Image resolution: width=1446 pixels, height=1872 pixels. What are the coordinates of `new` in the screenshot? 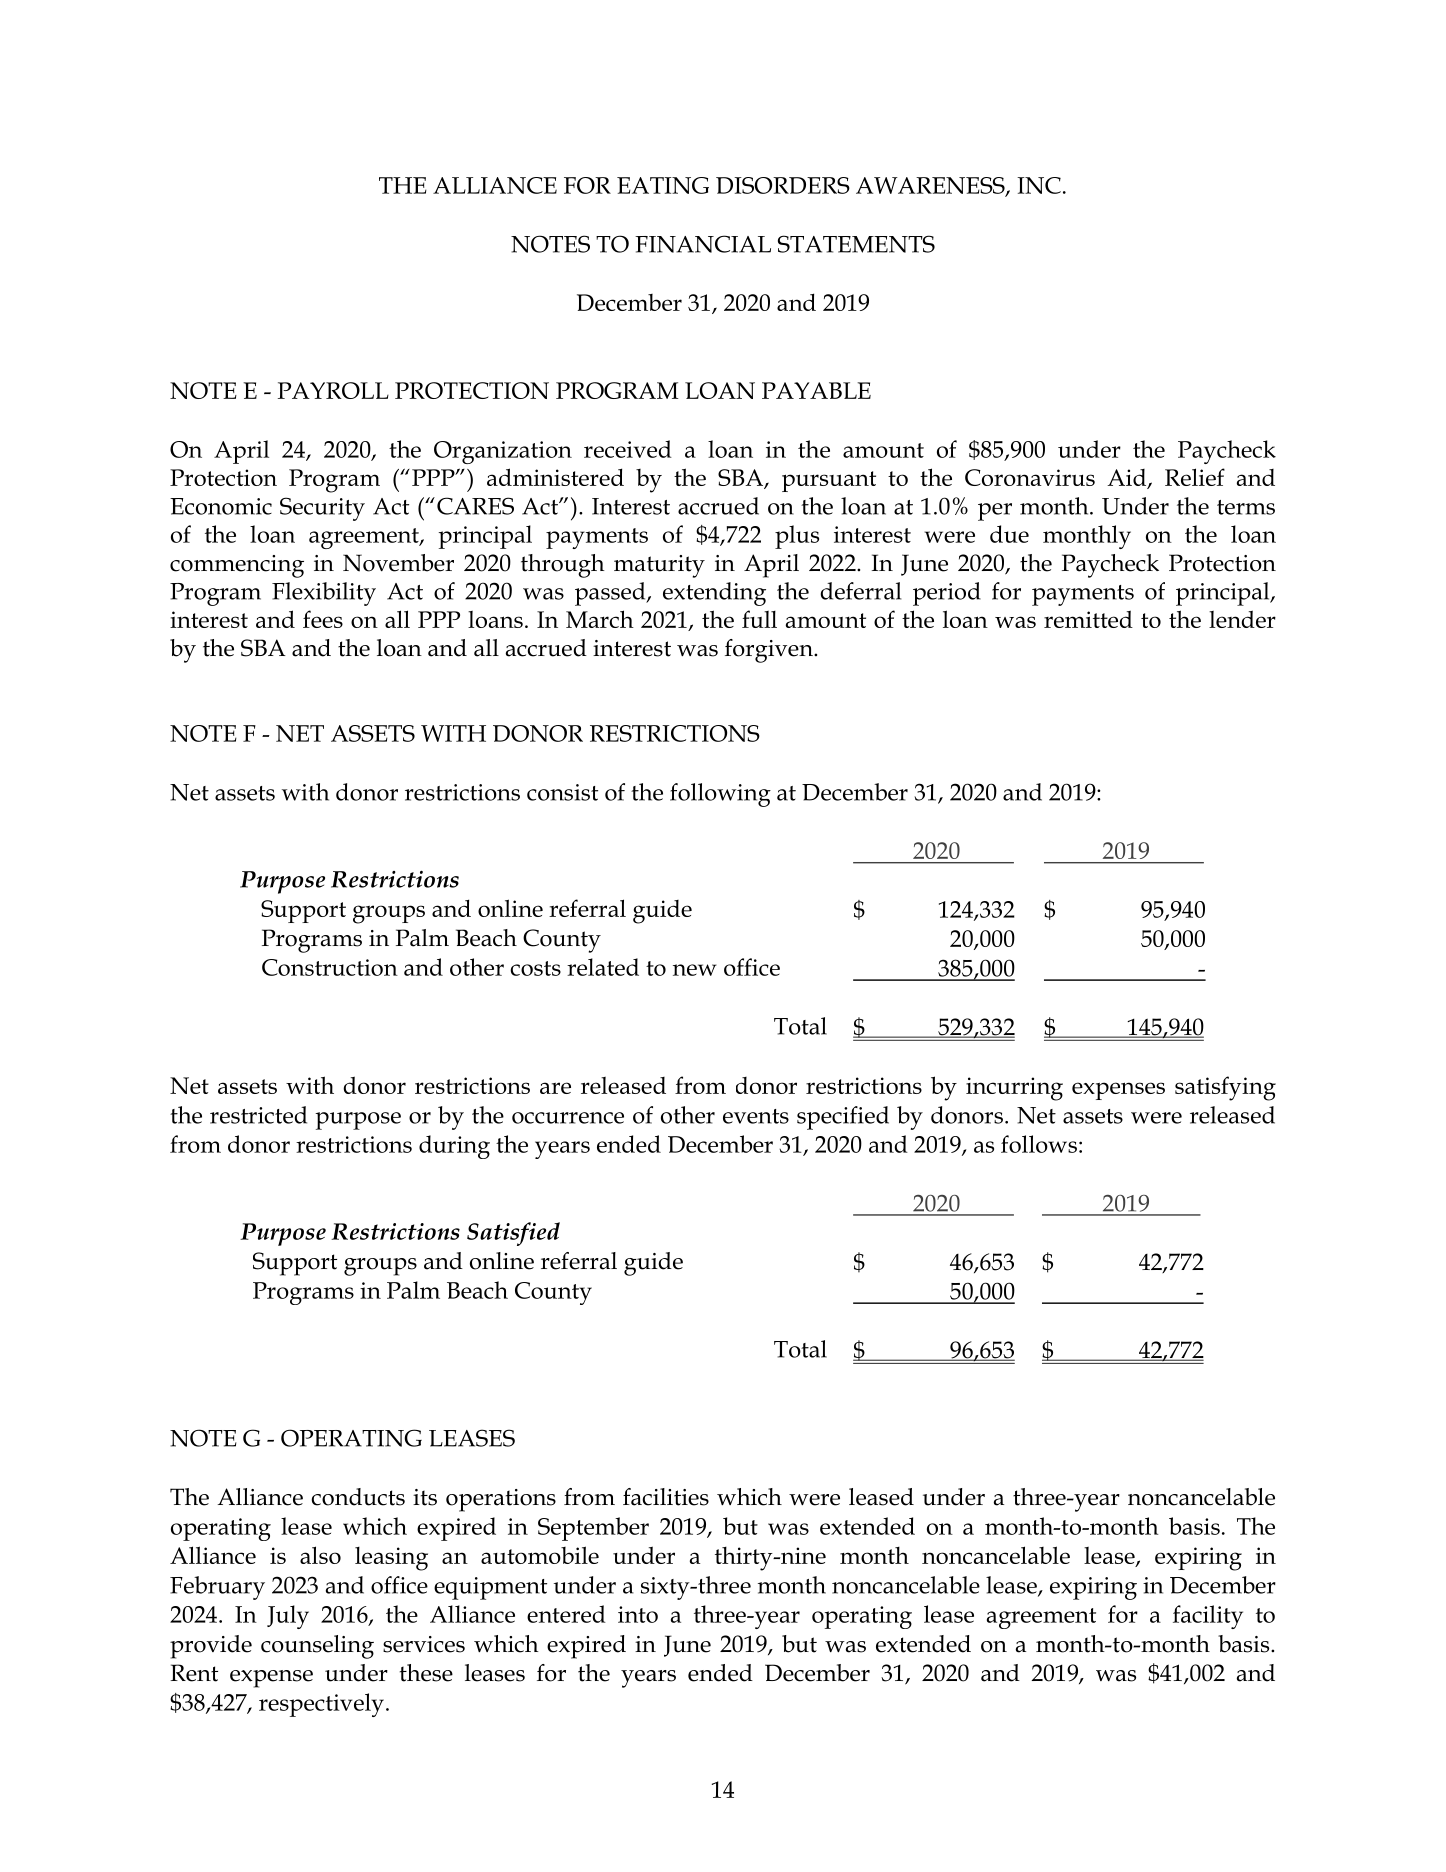 It's located at (695, 970).
